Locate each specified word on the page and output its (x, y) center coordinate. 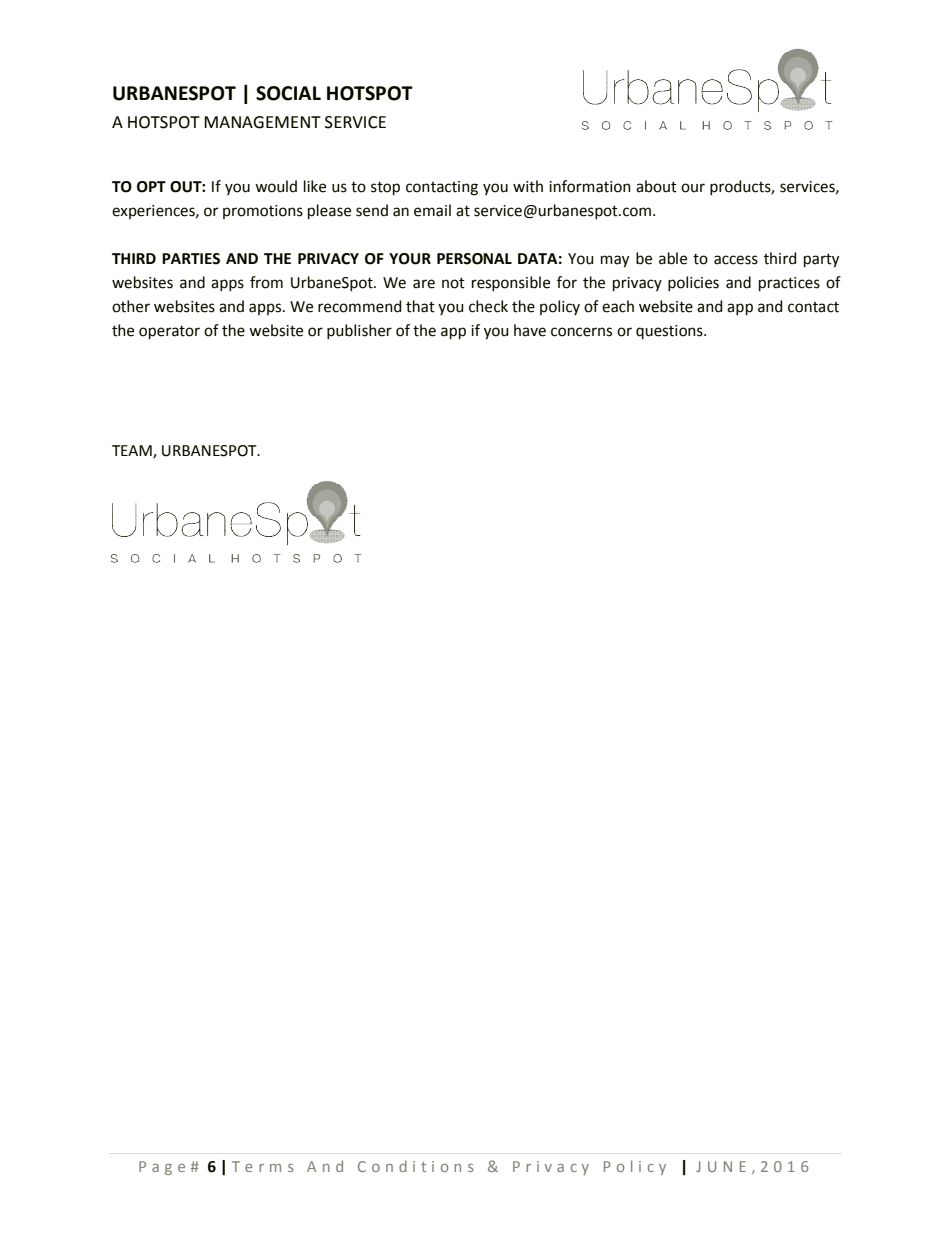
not (453, 283)
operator (169, 333)
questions (670, 332)
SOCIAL (288, 93)
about (656, 186)
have (530, 330)
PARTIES (191, 259)
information (590, 186)
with (528, 186)
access (736, 260)
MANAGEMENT (262, 122)
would (276, 186)
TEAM (133, 452)
